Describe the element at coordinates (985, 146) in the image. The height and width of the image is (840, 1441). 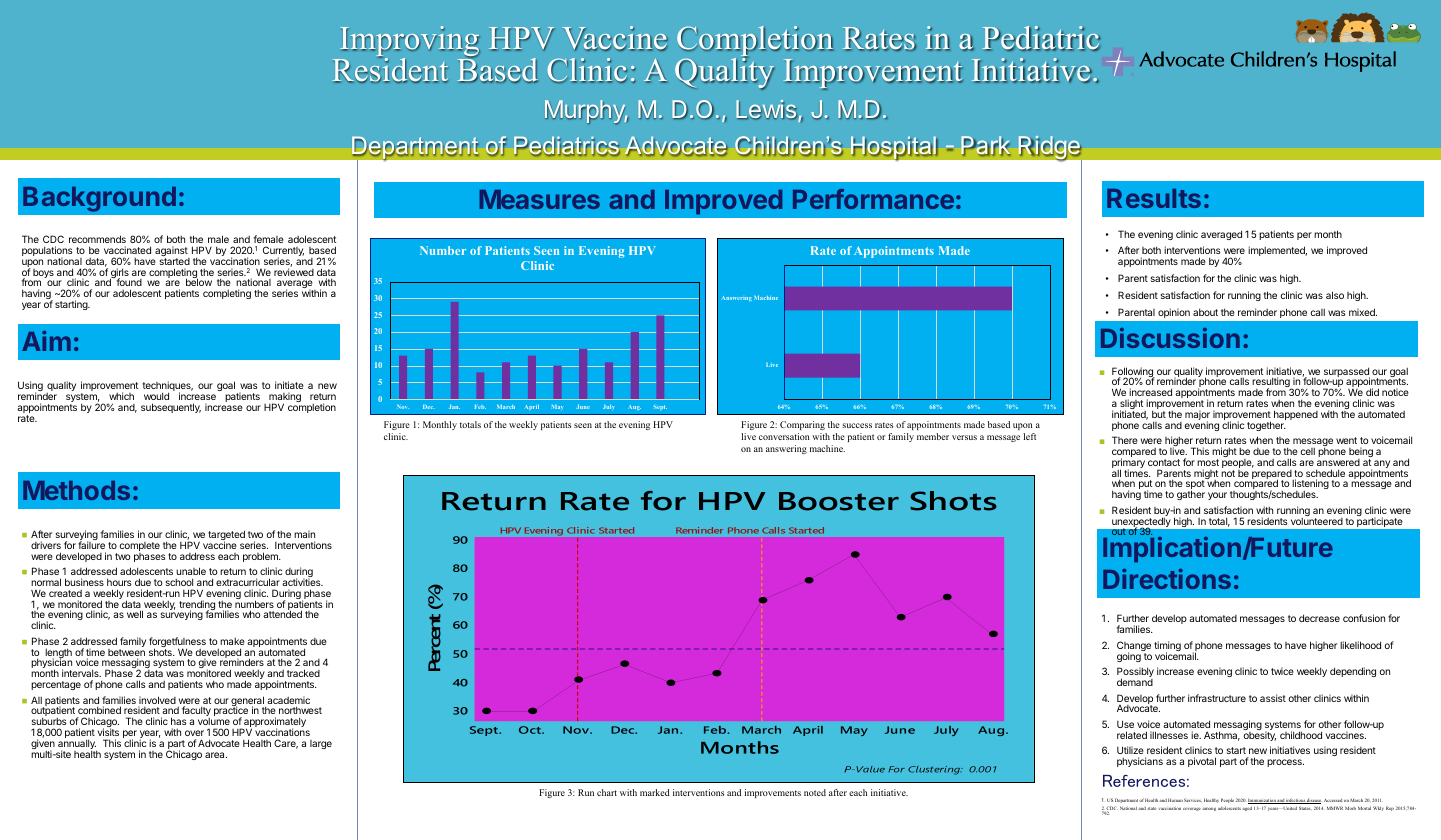
I see `Park` at that location.
